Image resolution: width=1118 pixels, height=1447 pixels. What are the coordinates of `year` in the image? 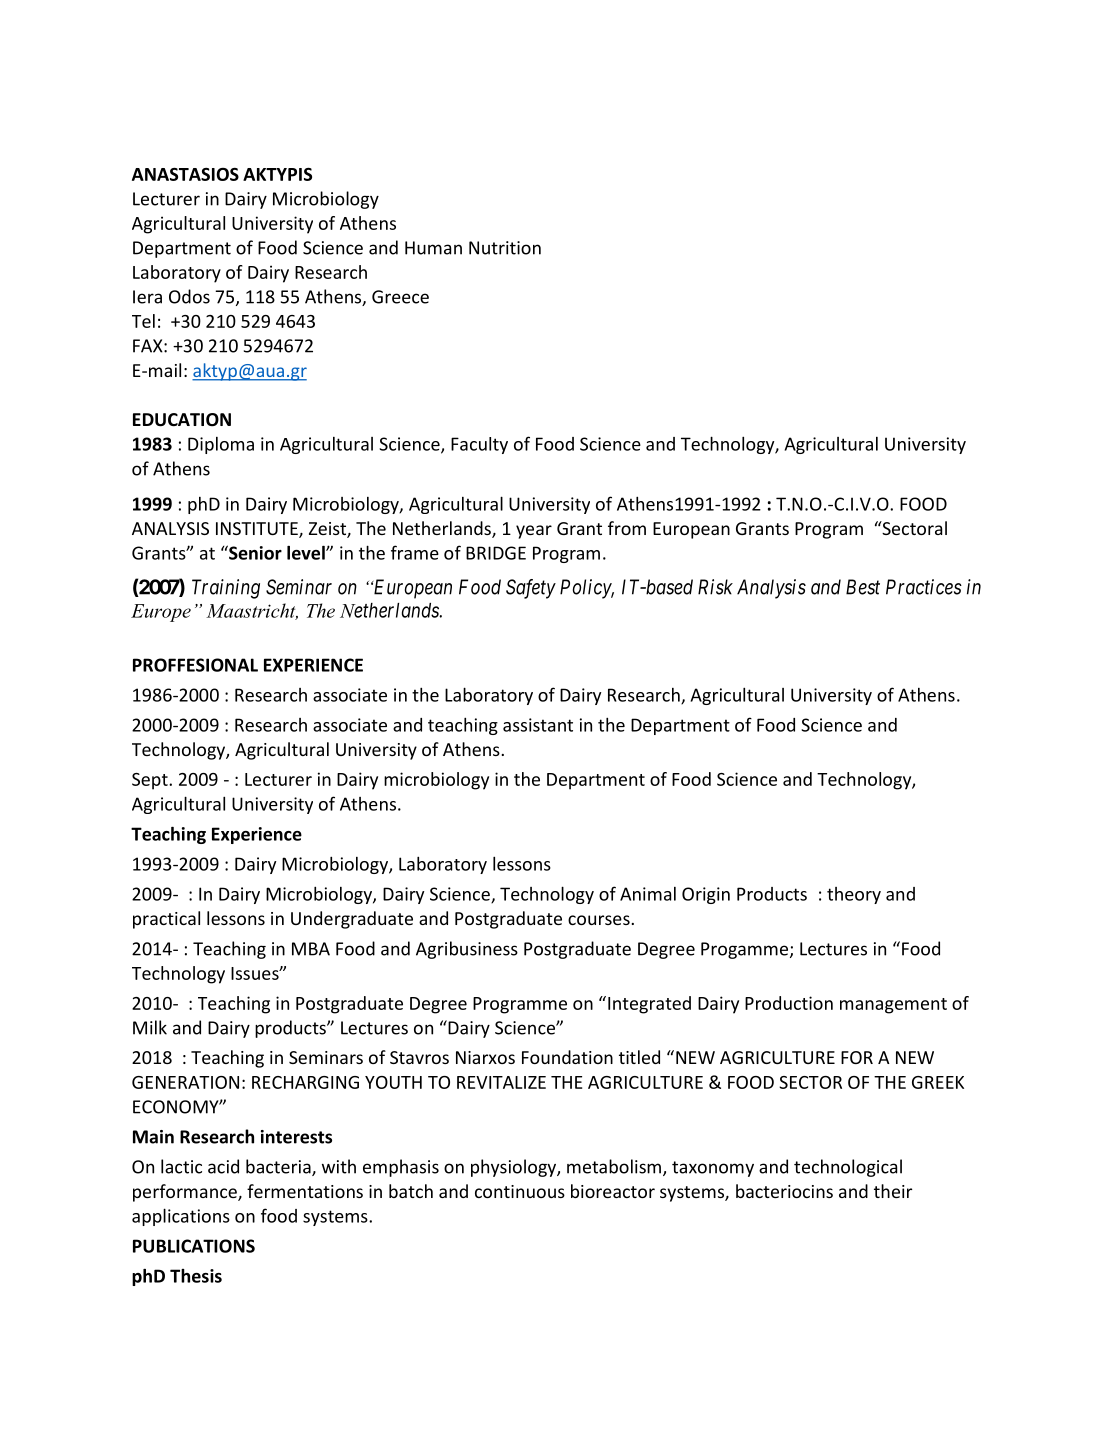 It's located at (534, 532).
